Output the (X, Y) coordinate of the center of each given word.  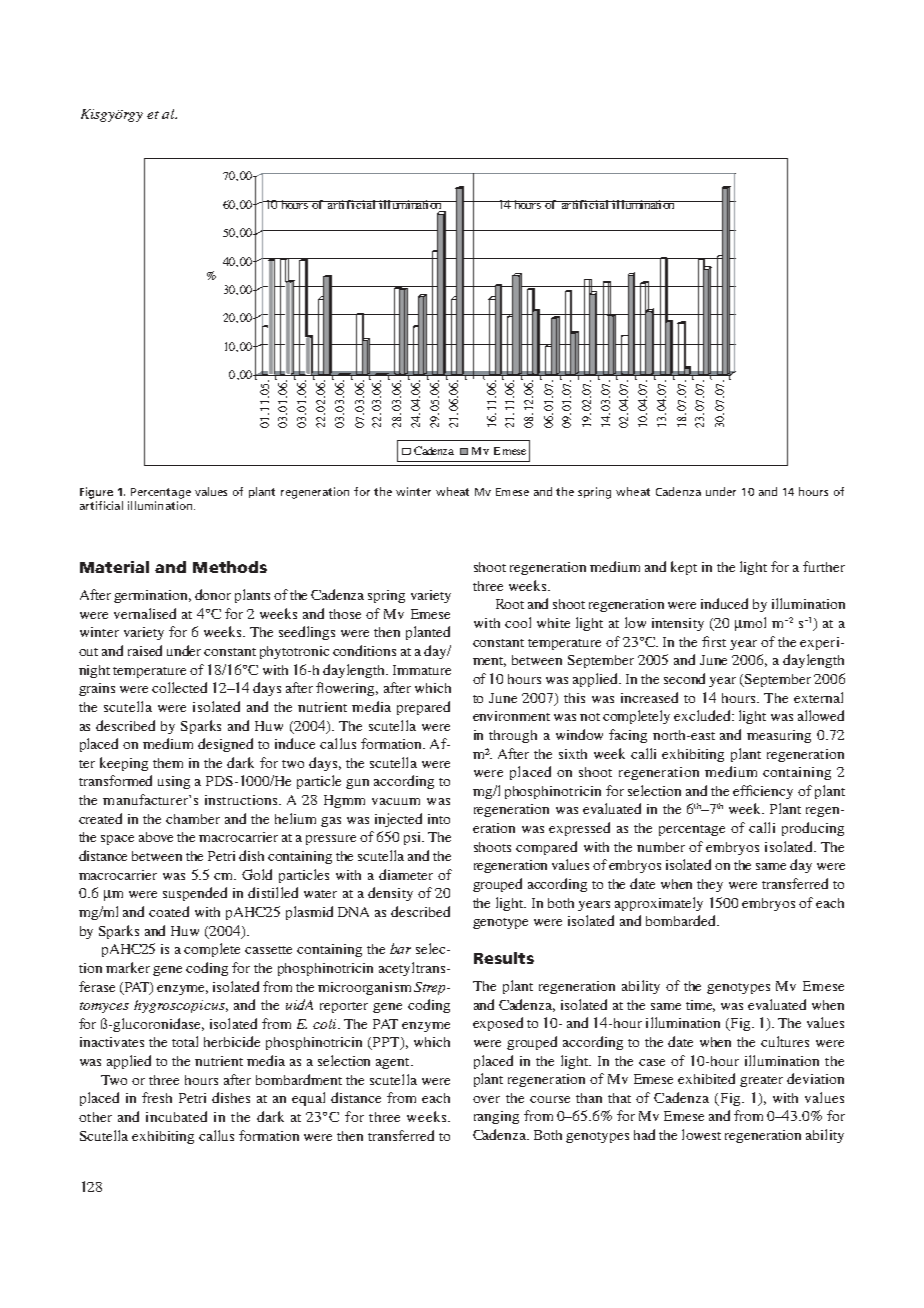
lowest (701, 1134)
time (700, 1006)
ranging (496, 1117)
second (684, 678)
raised (145, 650)
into (439, 819)
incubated (176, 1116)
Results (504, 958)
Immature (422, 670)
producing (813, 829)
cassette (268, 950)
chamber (193, 819)
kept (684, 568)
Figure (96, 493)
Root (510, 604)
